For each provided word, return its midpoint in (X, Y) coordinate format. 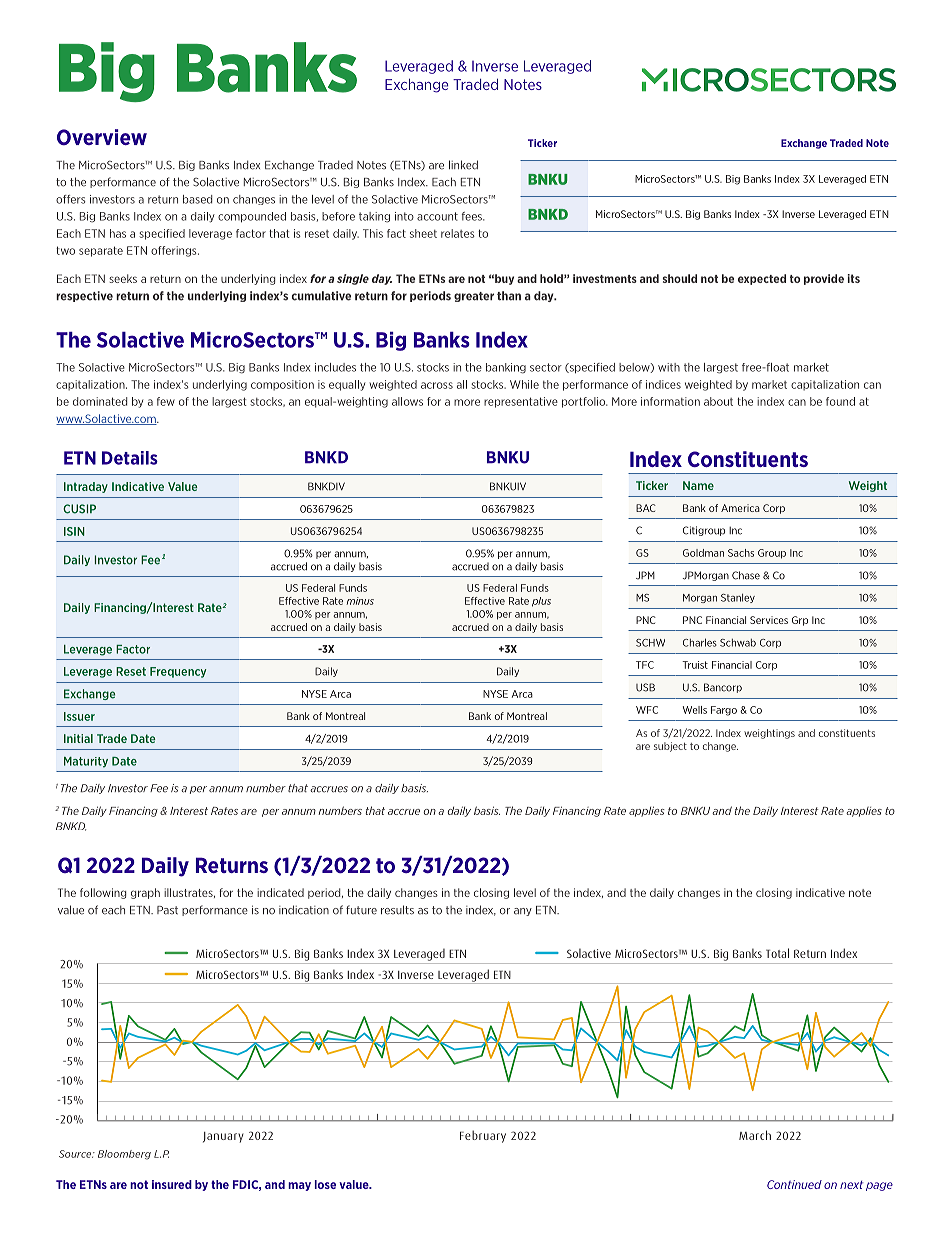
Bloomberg (124, 1155)
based (197, 199)
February (483, 1136)
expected (762, 279)
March (755, 1135)
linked (463, 165)
